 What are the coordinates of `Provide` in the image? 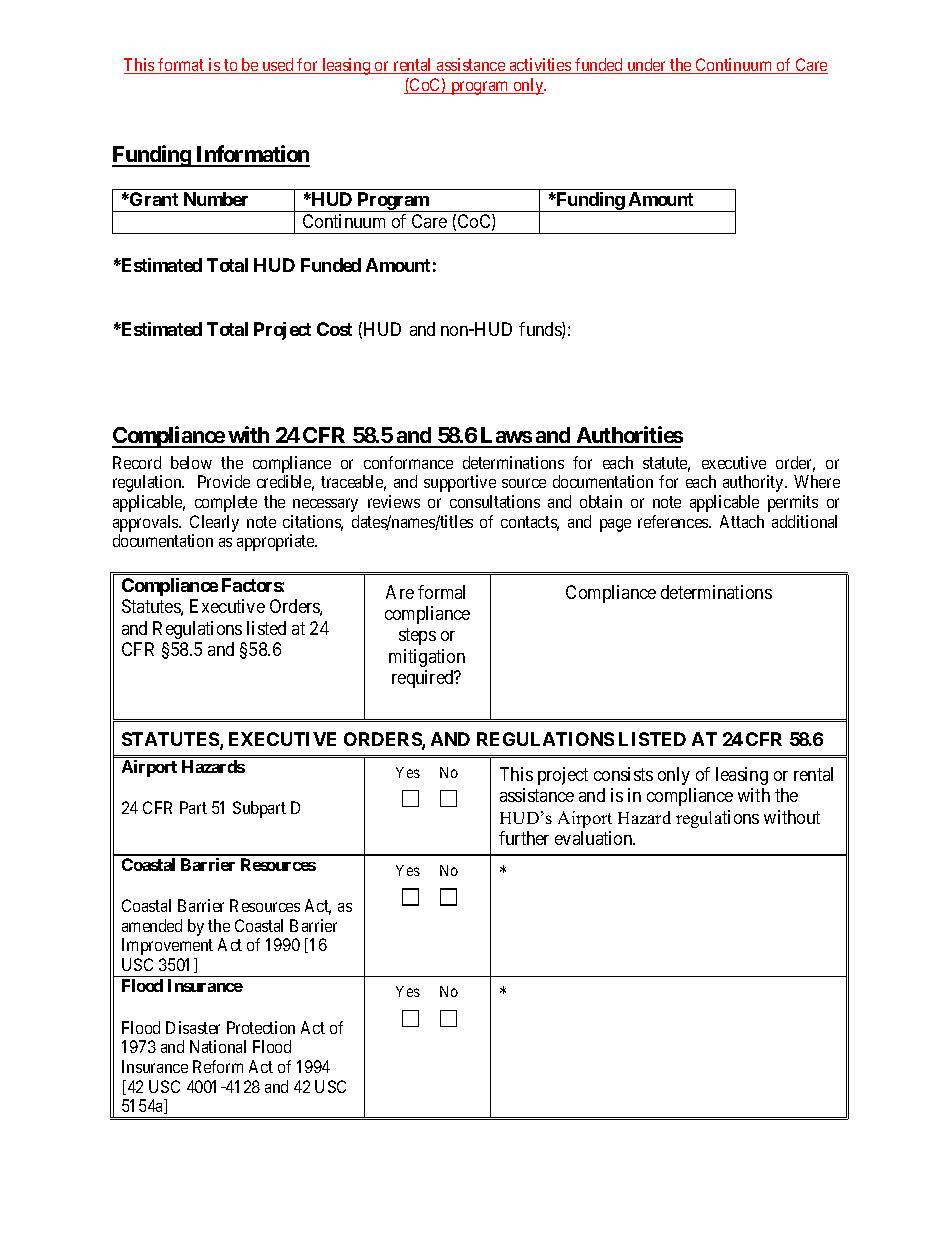 It's located at (224, 481).
